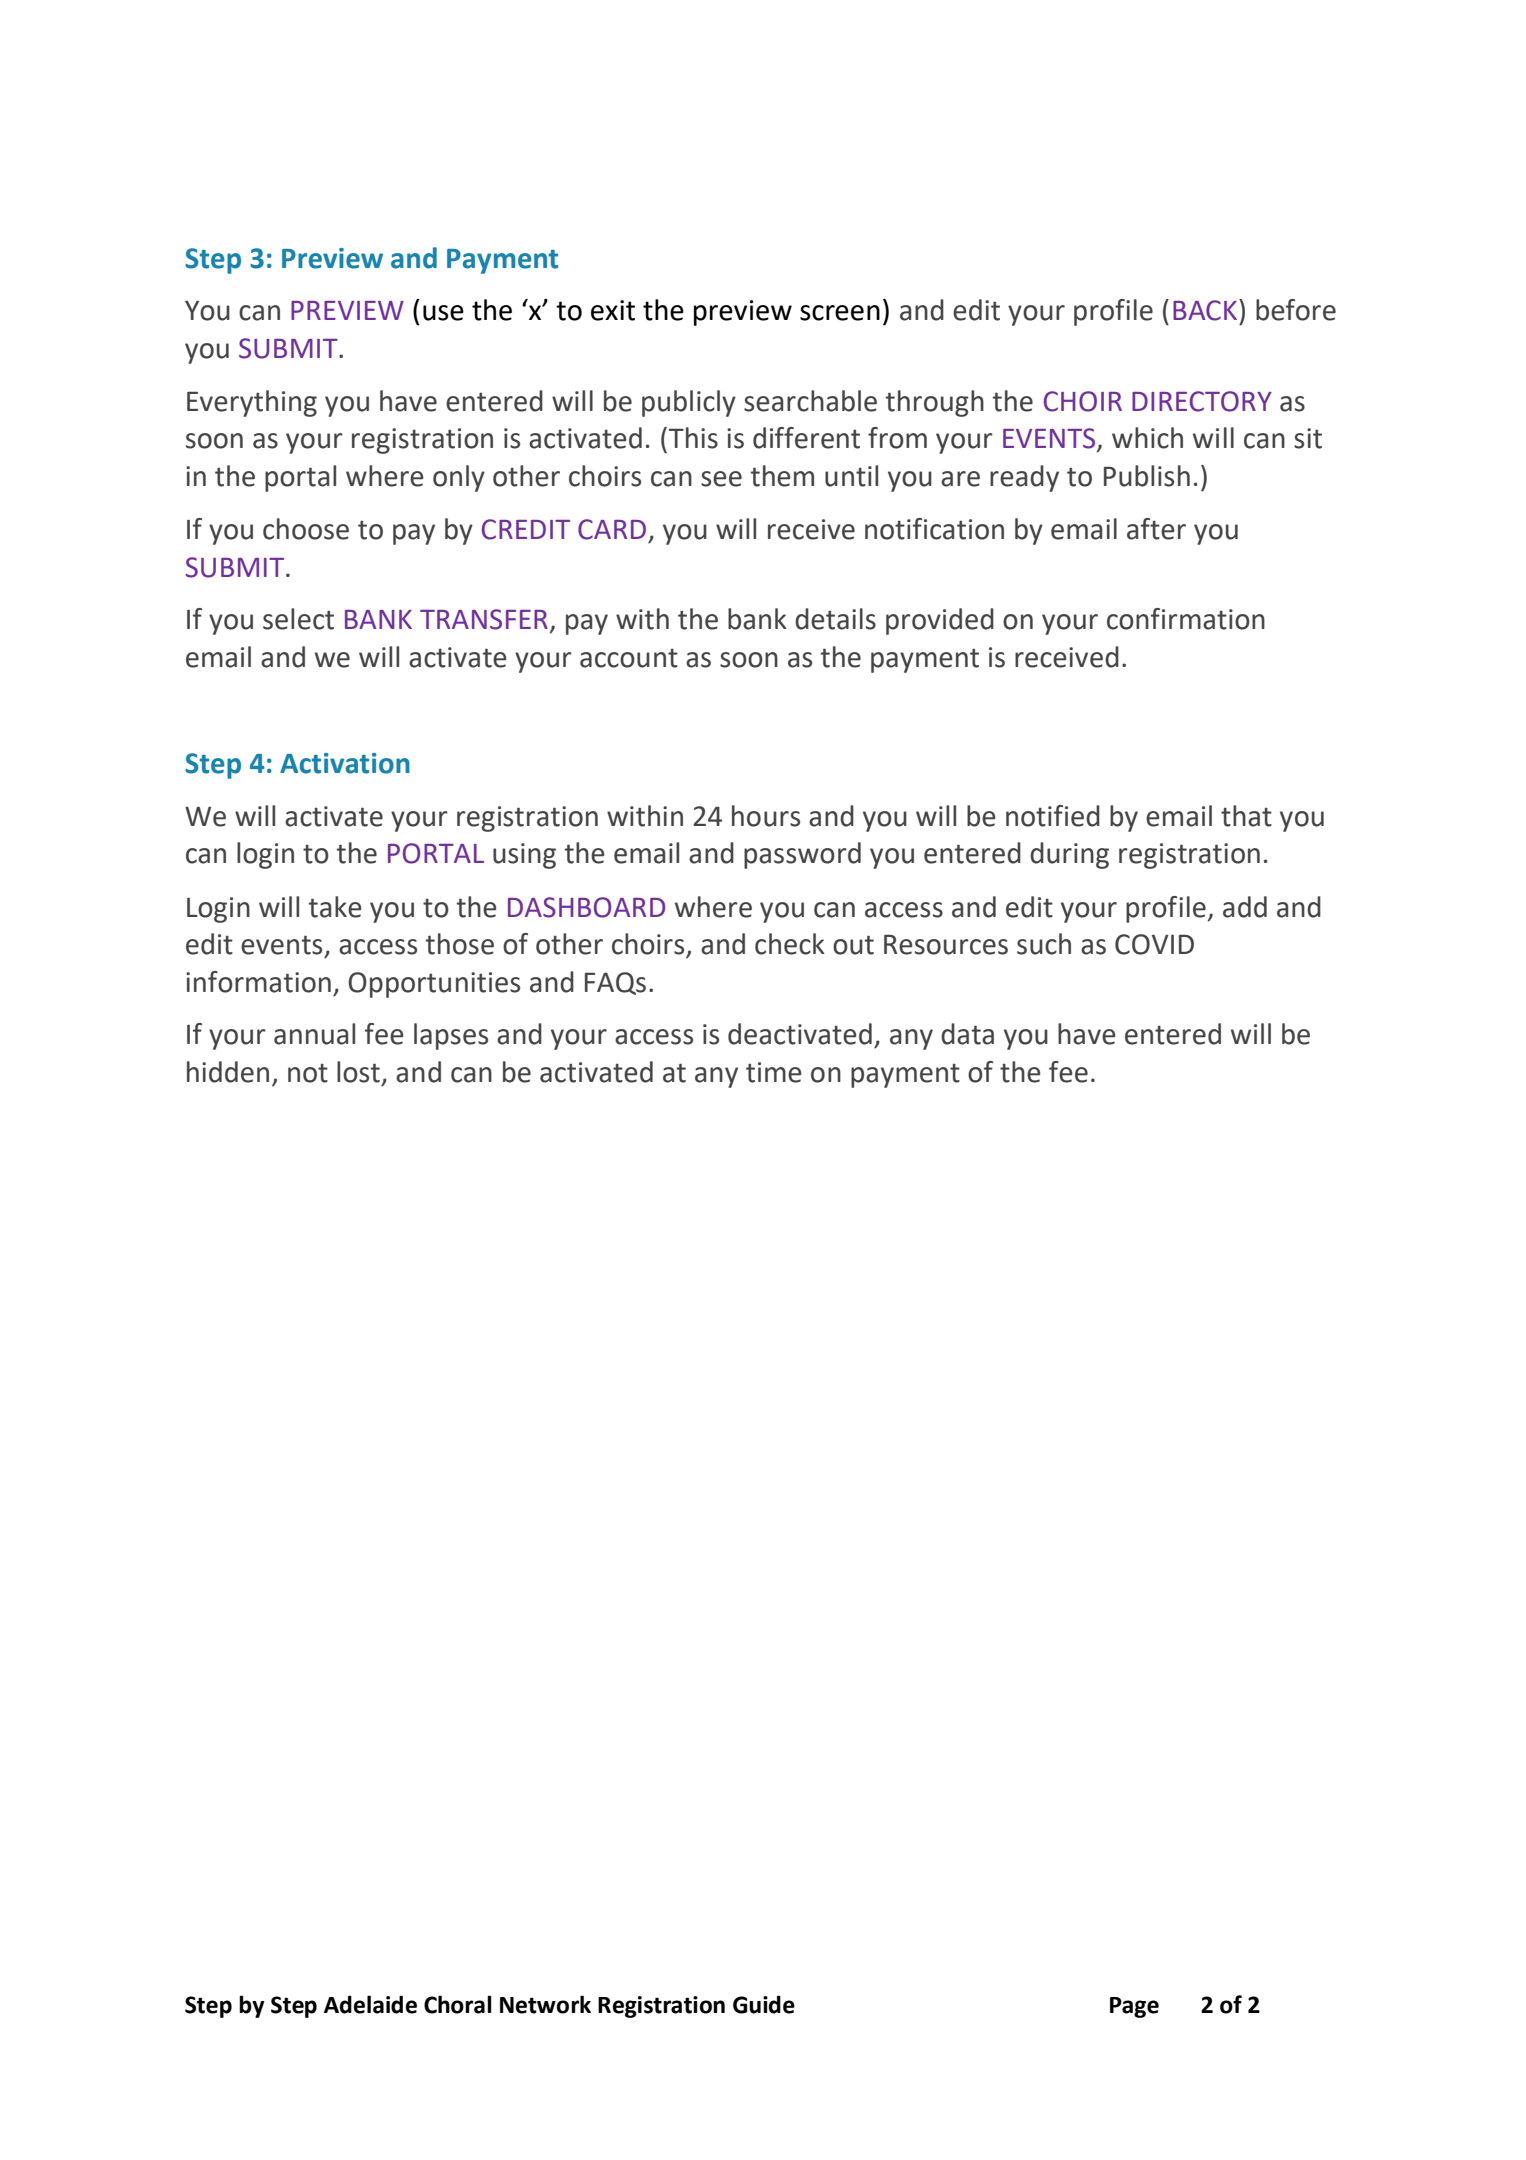 Image resolution: width=1526 pixels, height=2160 pixels. Describe the element at coordinates (314, 1034) in the page. I see `annual` at that location.
